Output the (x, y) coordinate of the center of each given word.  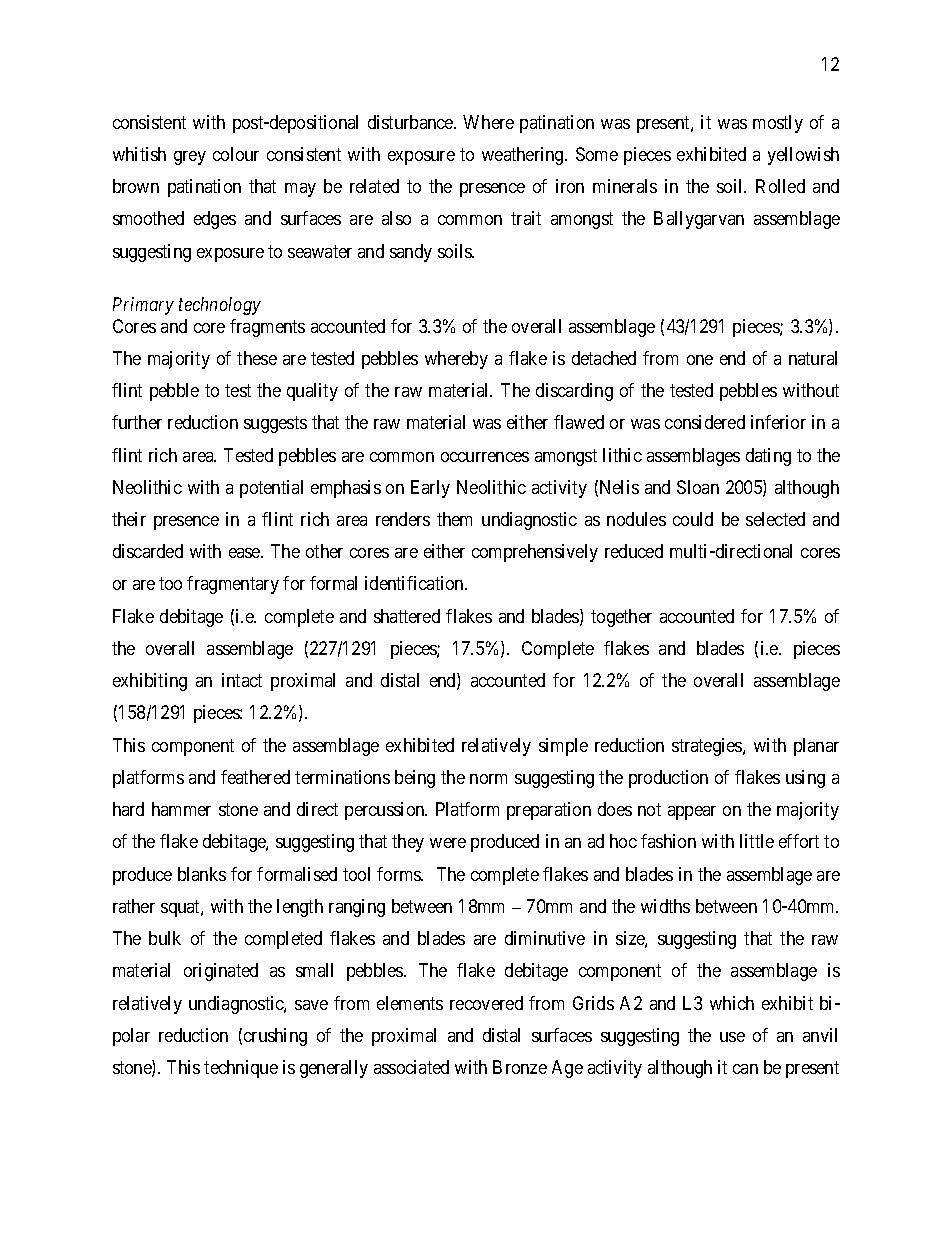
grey (190, 158)
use (732, 1037)
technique (241, 1069)
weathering (524, 156)
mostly (778, 124)
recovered (486, 1003)
